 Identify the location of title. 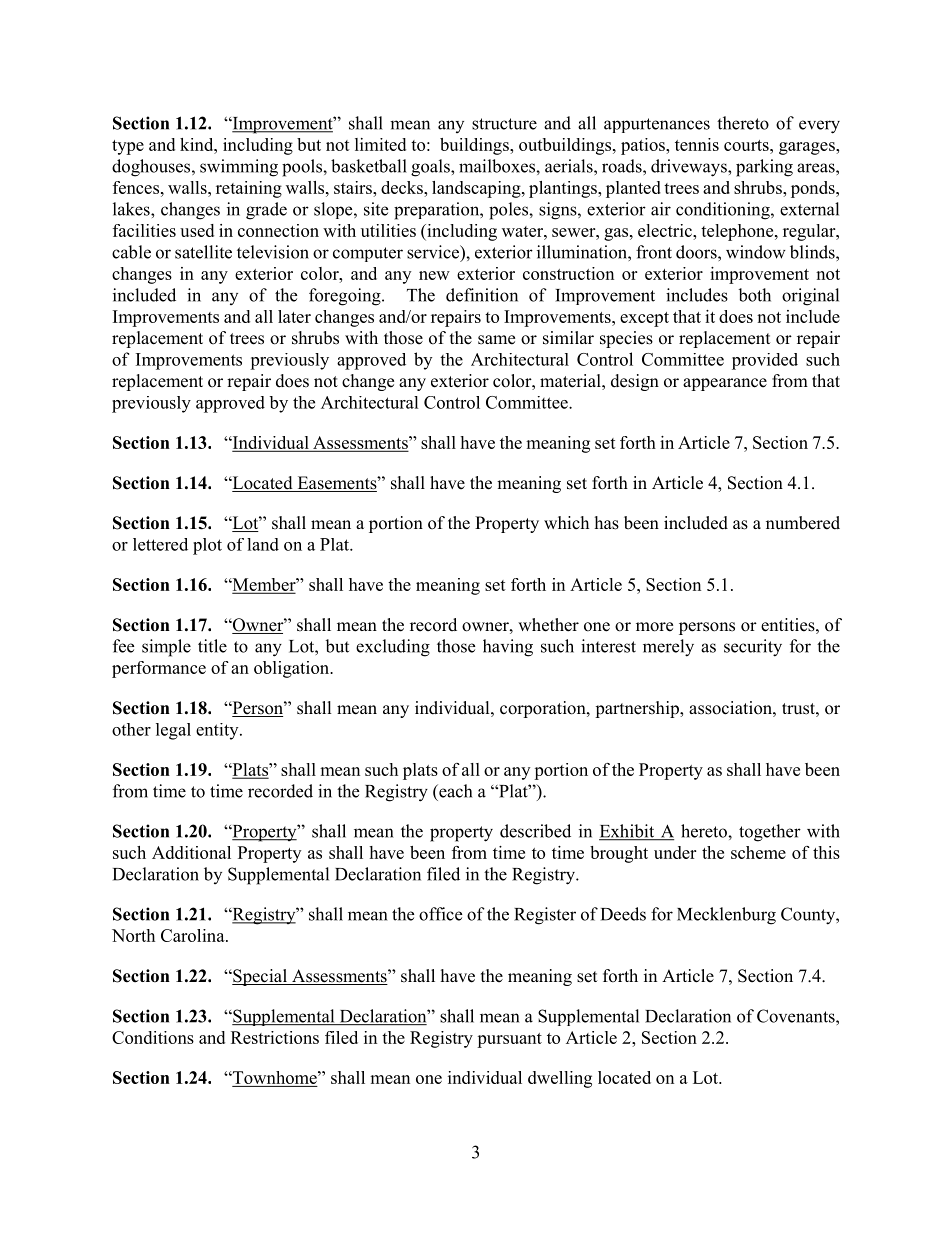
(212, 646).
